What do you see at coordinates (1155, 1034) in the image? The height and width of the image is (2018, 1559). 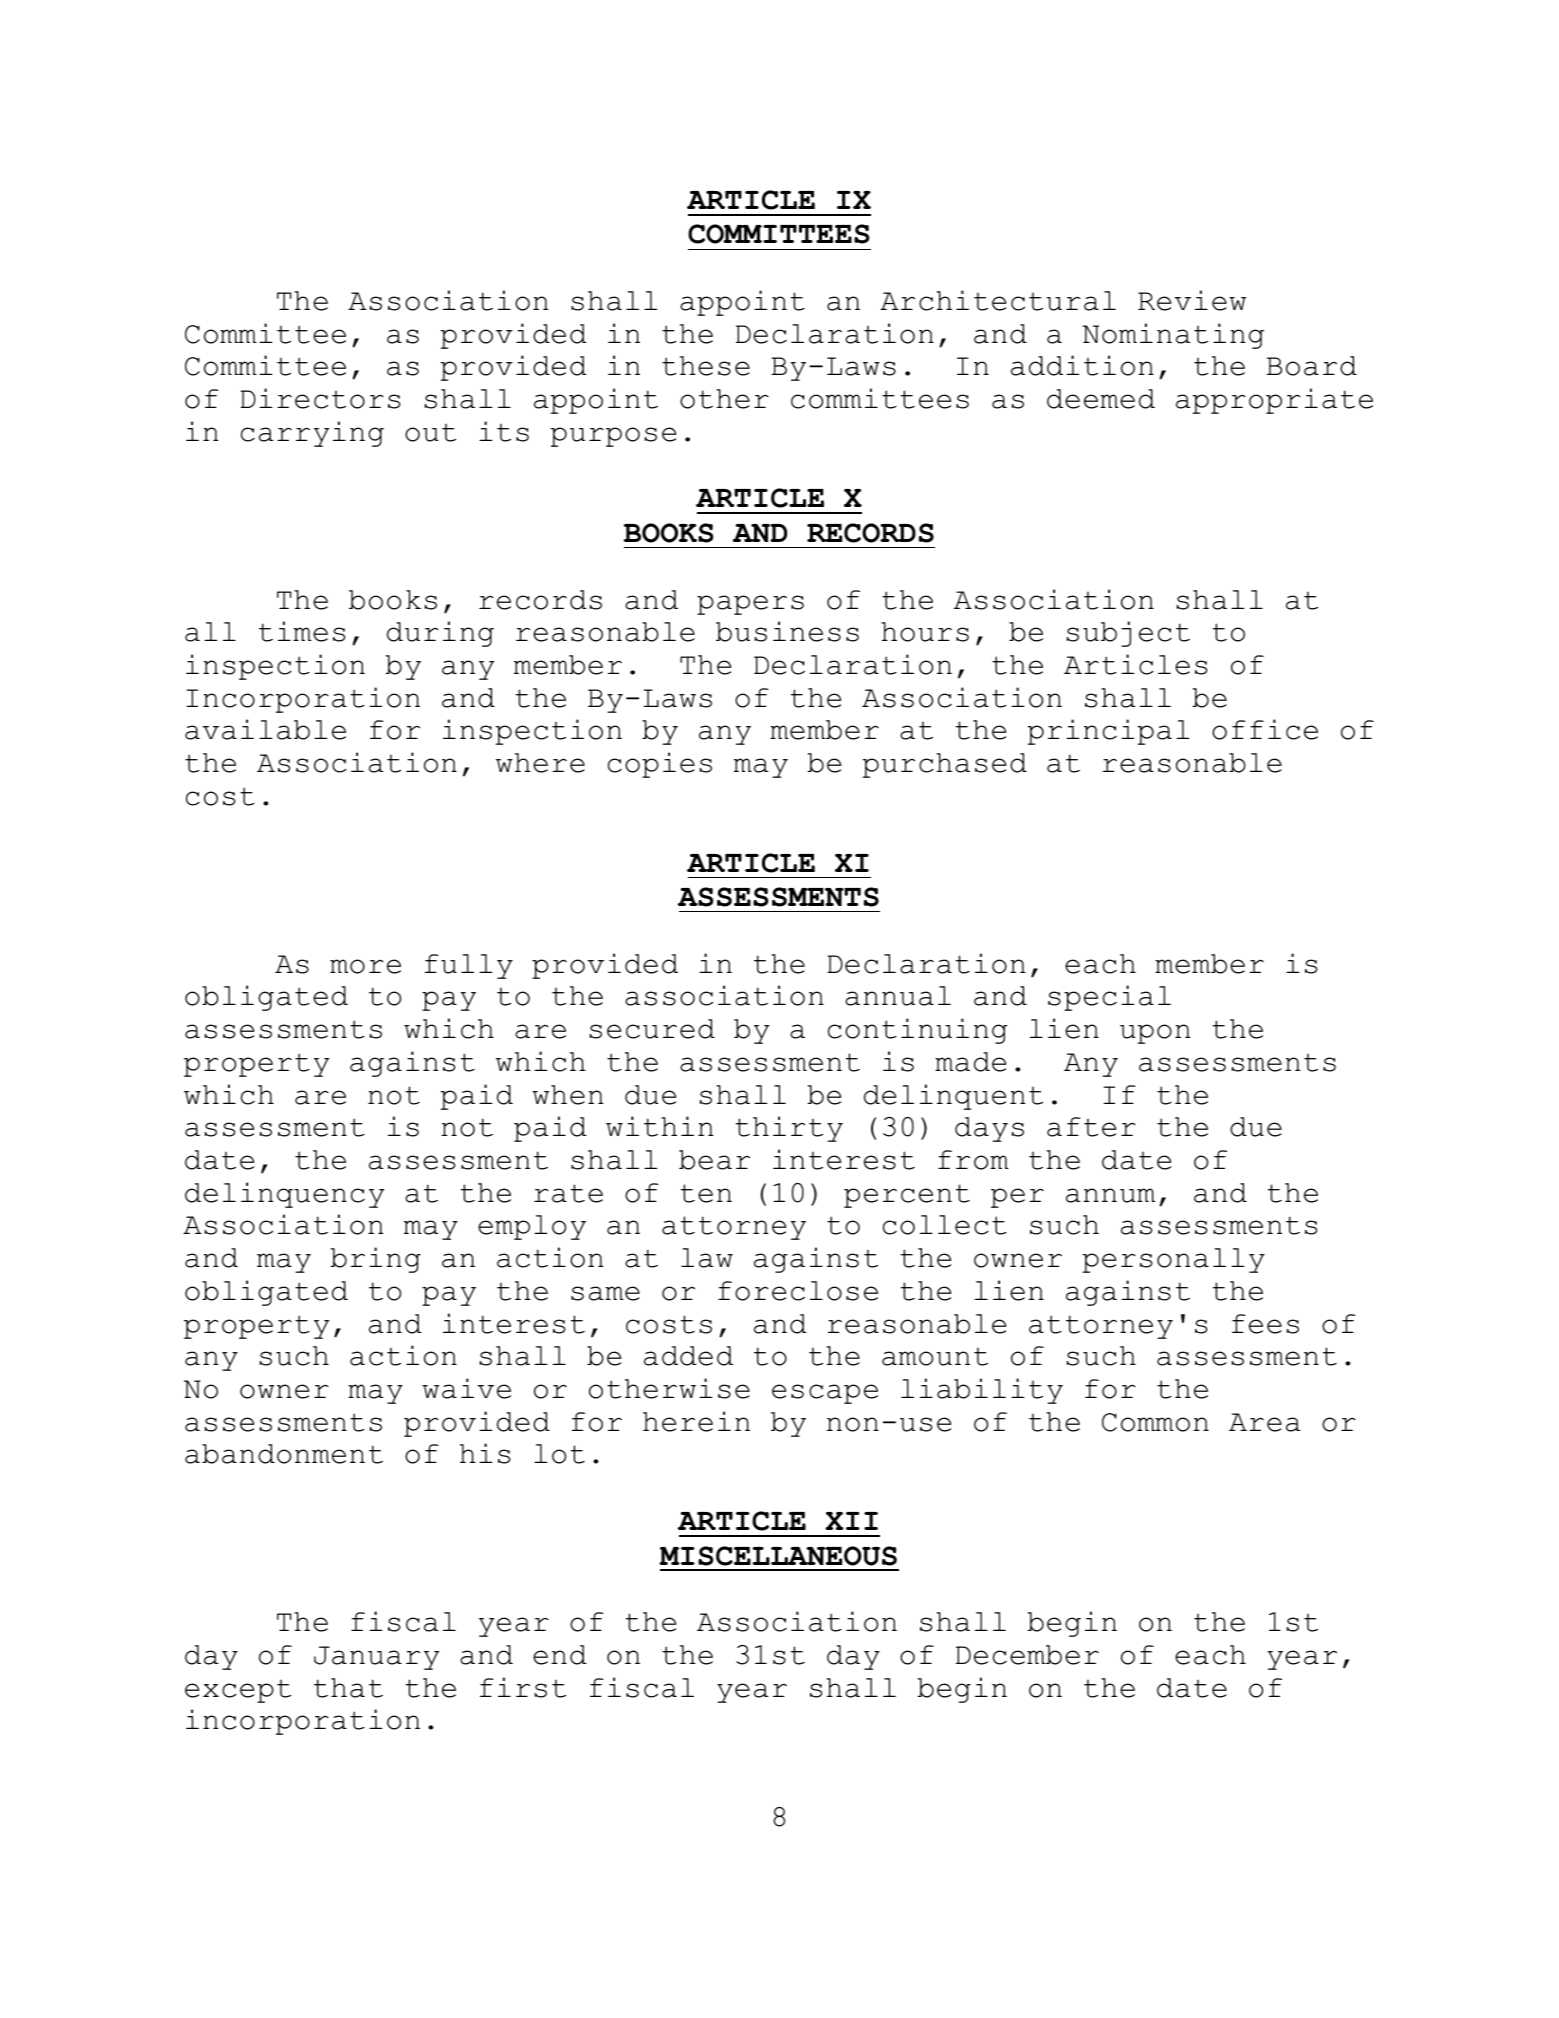 I see `upon` at bounding box center [1155, 1034].
